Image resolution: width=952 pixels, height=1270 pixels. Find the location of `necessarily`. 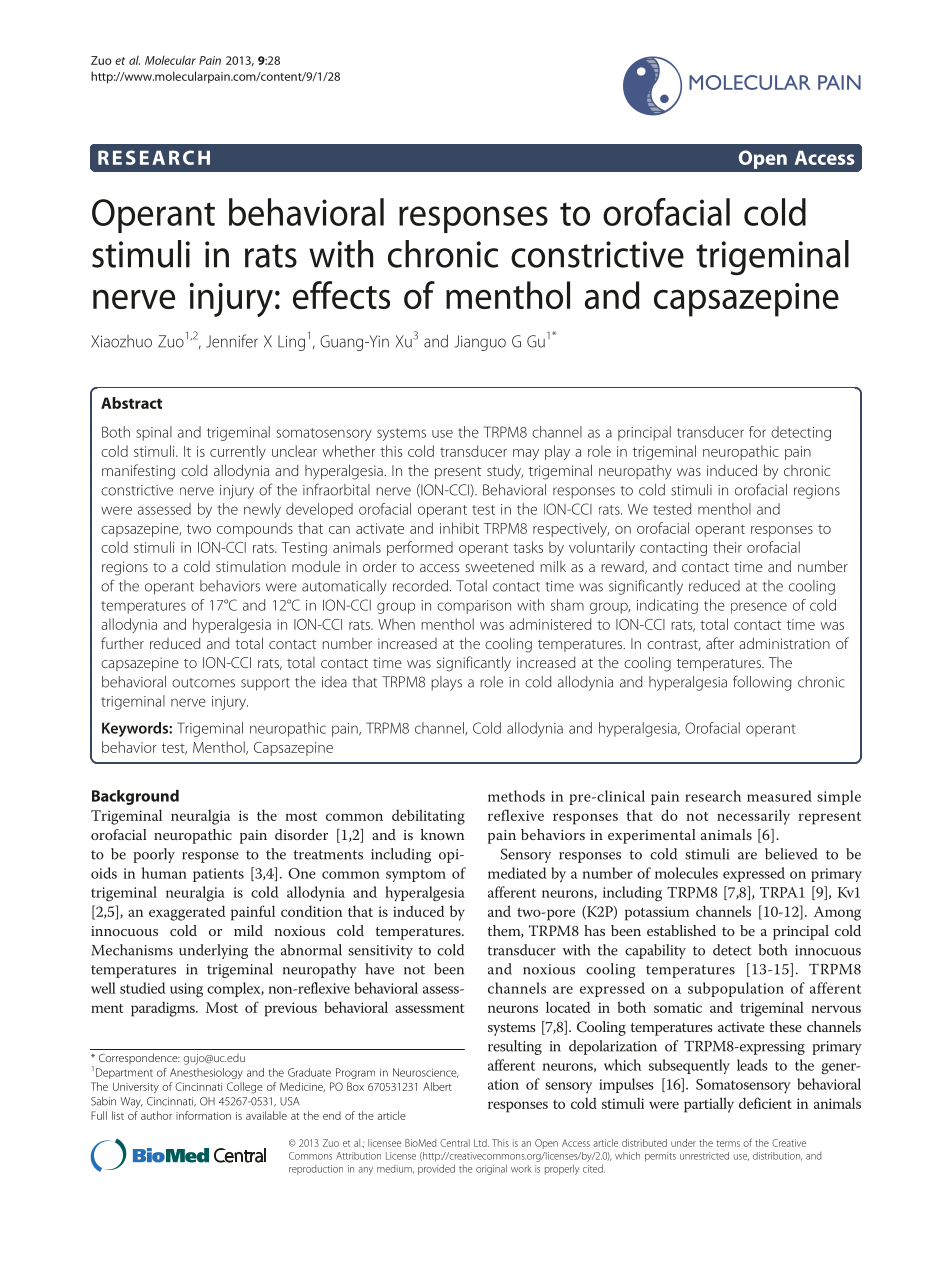

necessarily is located at coordinates (753, 817).
